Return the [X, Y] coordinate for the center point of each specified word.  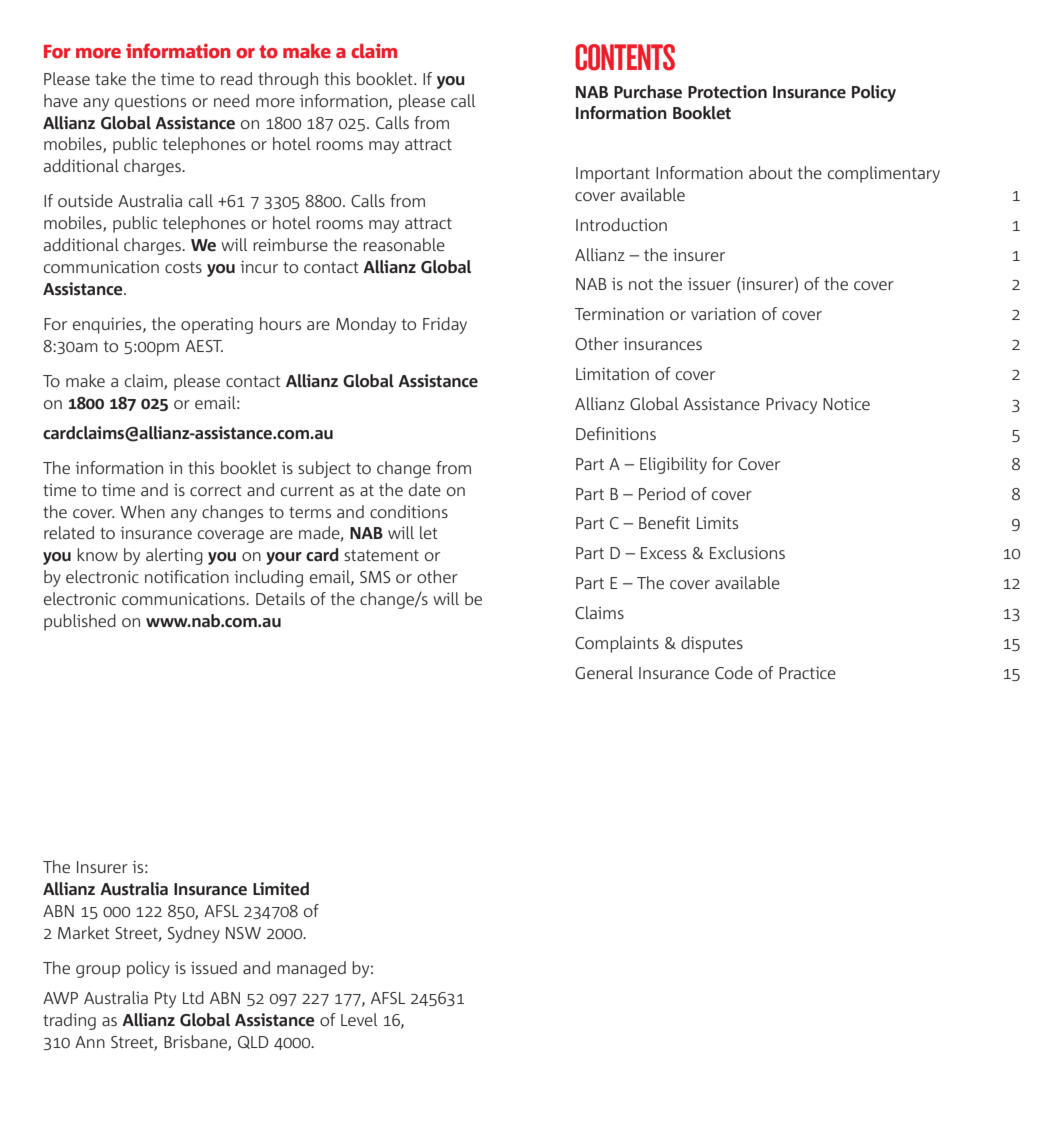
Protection [727, 92]
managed [311, 969]
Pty [165, 1000]
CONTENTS [625, 57]
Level [359, 1019]
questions [150, 103]
